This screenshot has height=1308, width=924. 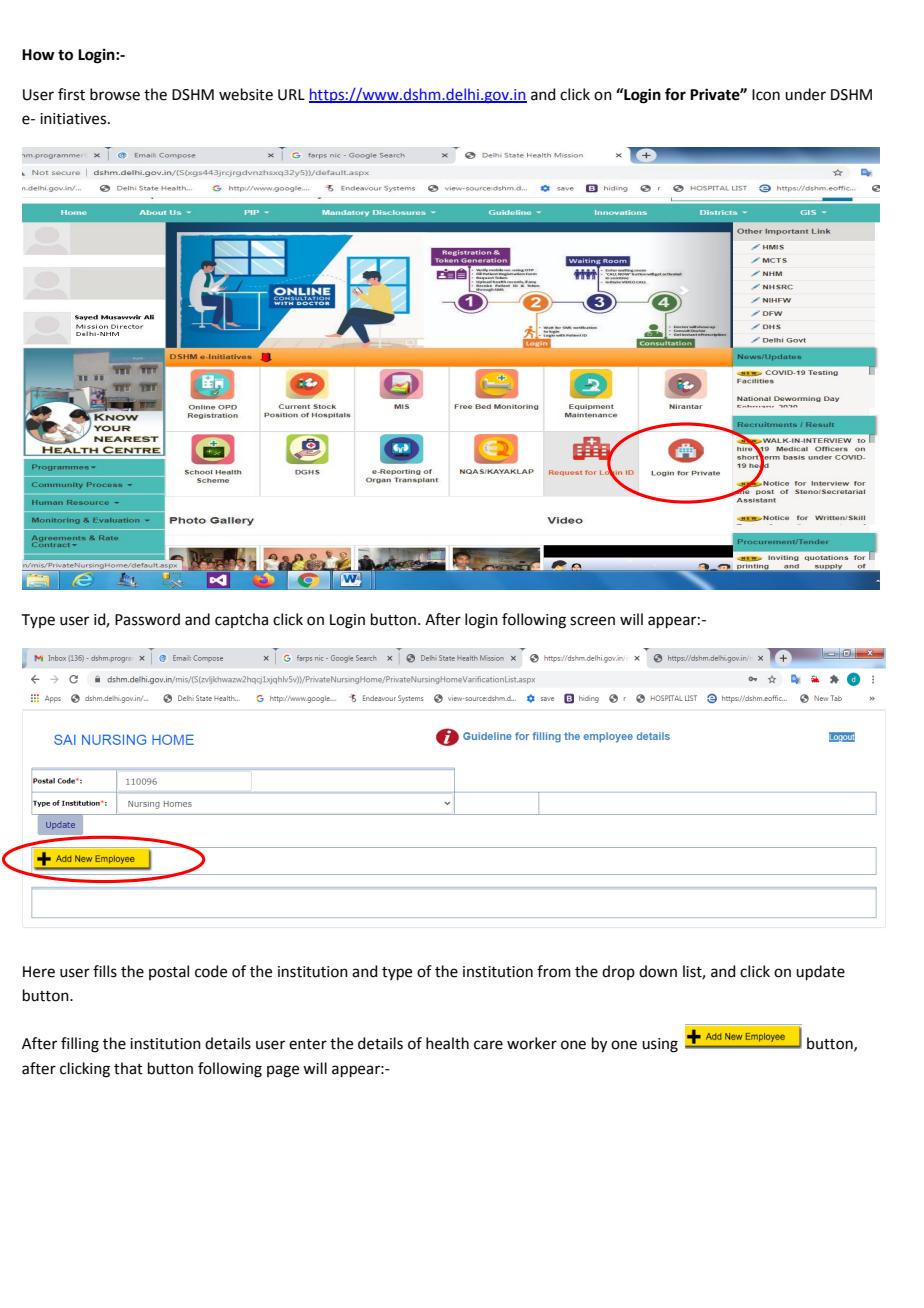 What do you see at coordinates (147, 619) in the screenshot?
I see `Password` at bounding box center [147, 619].
